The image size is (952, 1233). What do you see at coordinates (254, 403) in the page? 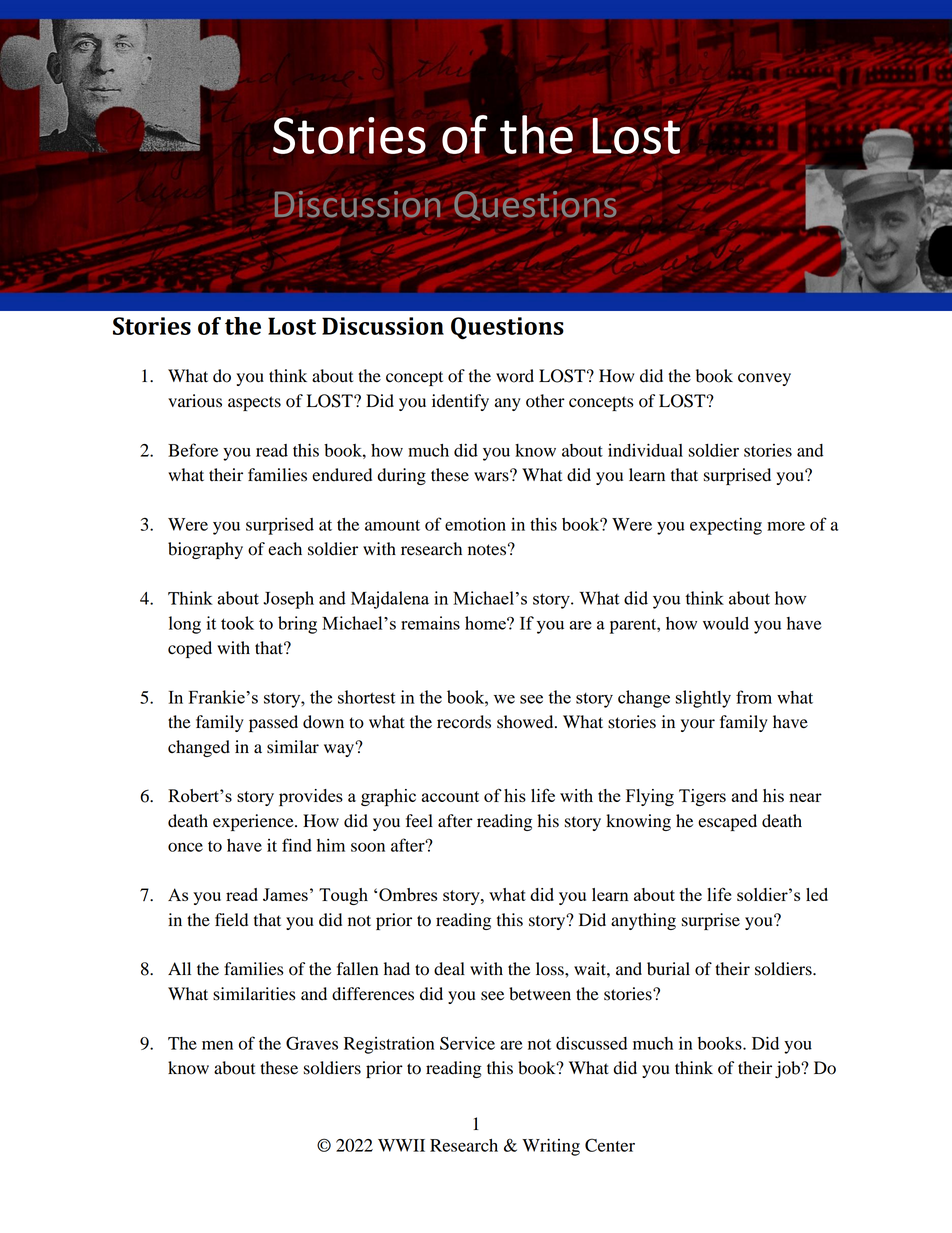
I see `aspects` at bounding box center [254, 403].
